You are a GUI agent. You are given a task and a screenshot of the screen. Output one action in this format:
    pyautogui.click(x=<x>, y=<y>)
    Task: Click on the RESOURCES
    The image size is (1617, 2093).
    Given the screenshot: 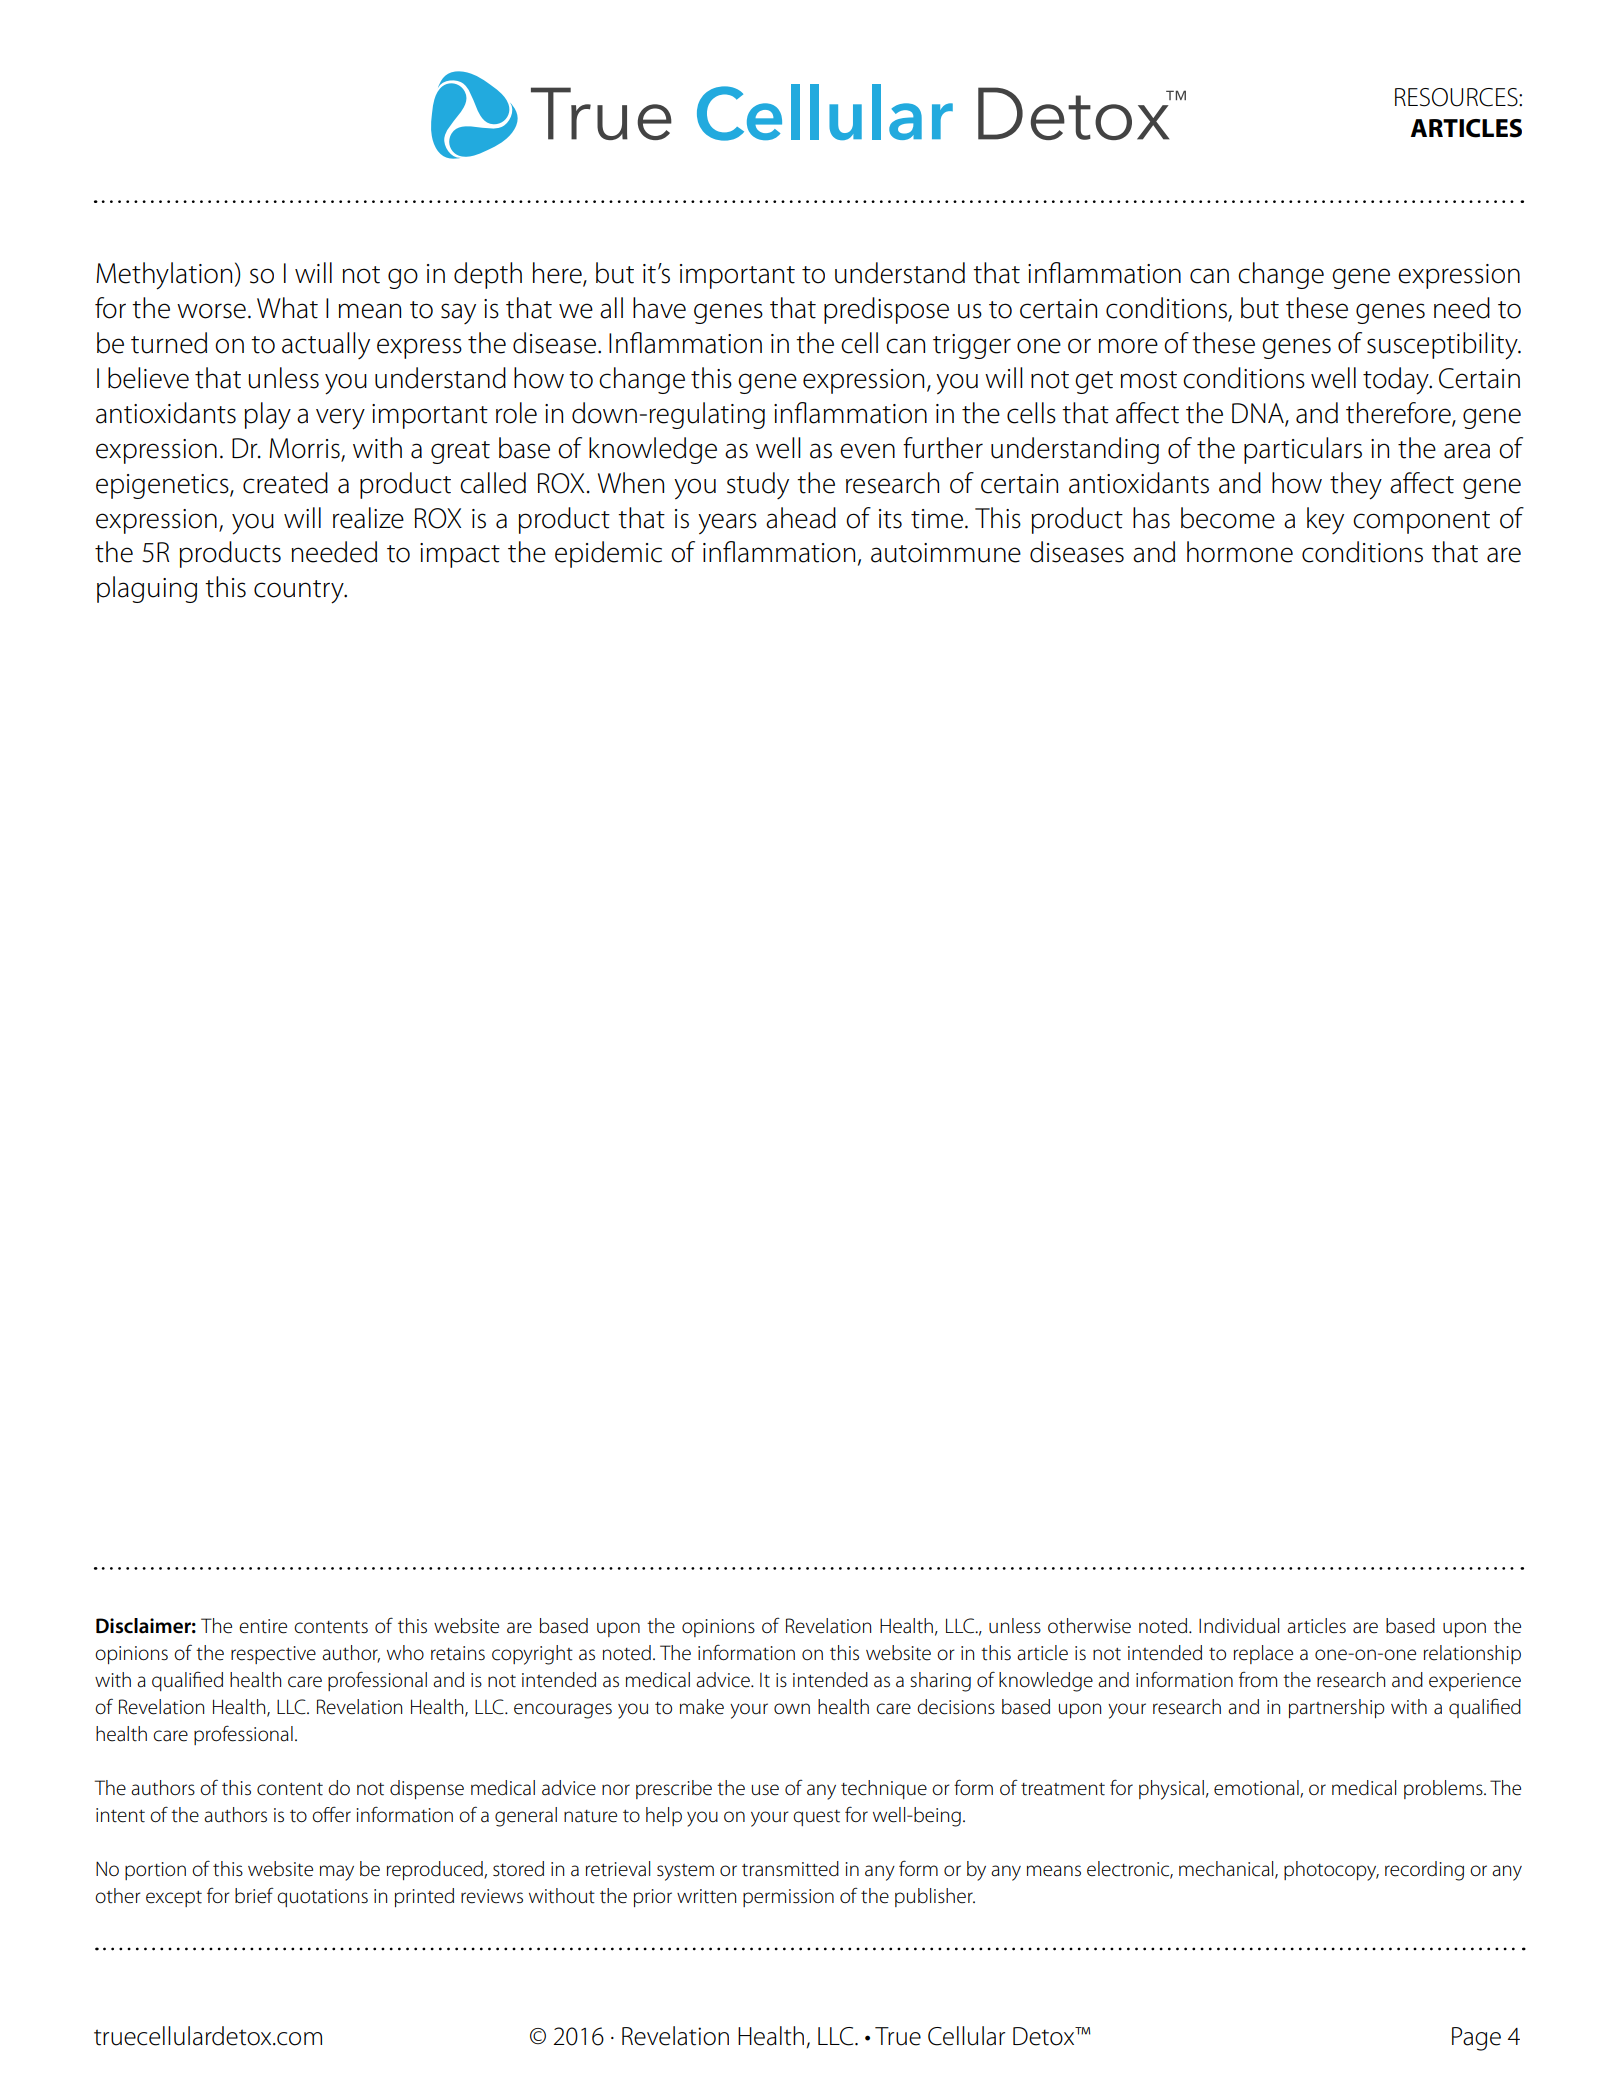 What is the action you would take?
    pyautogui.click(x=1457, y=97)
